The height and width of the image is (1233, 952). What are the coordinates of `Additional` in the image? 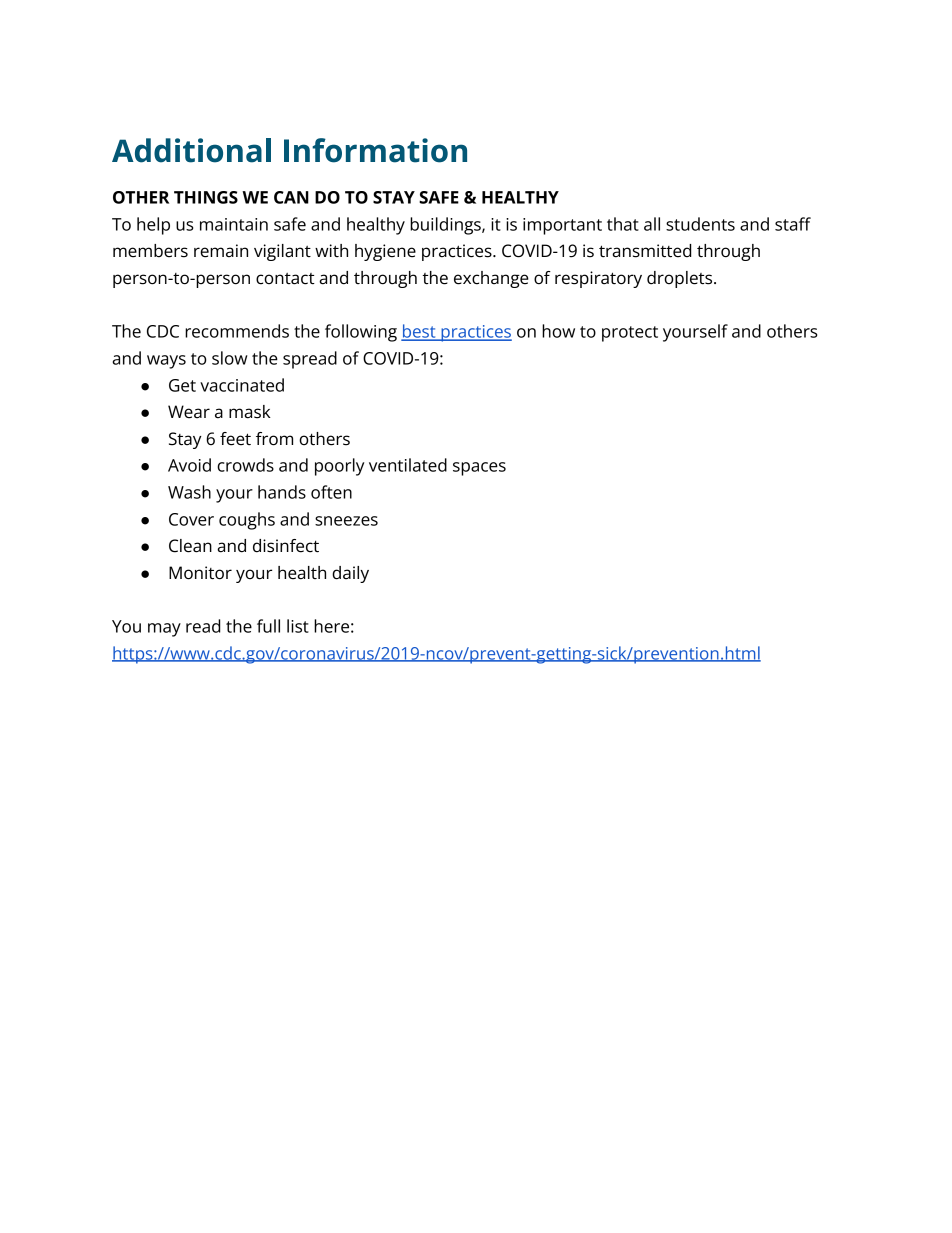 It's located at (191, 150).
